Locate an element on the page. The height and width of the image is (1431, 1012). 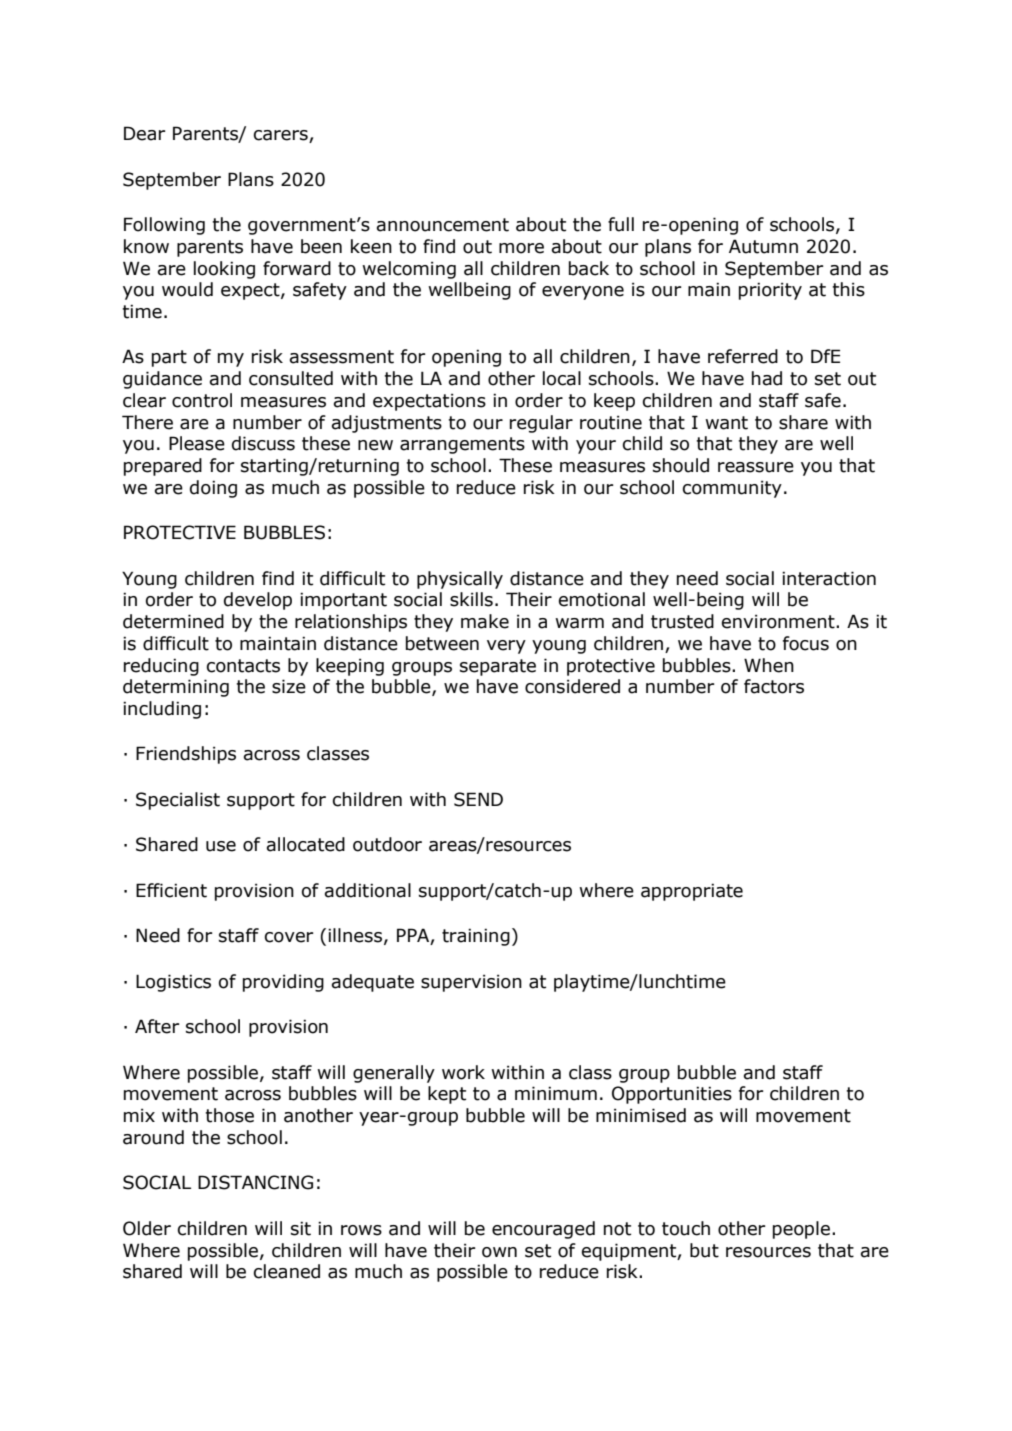
community is located at coordinates (732, 489).
